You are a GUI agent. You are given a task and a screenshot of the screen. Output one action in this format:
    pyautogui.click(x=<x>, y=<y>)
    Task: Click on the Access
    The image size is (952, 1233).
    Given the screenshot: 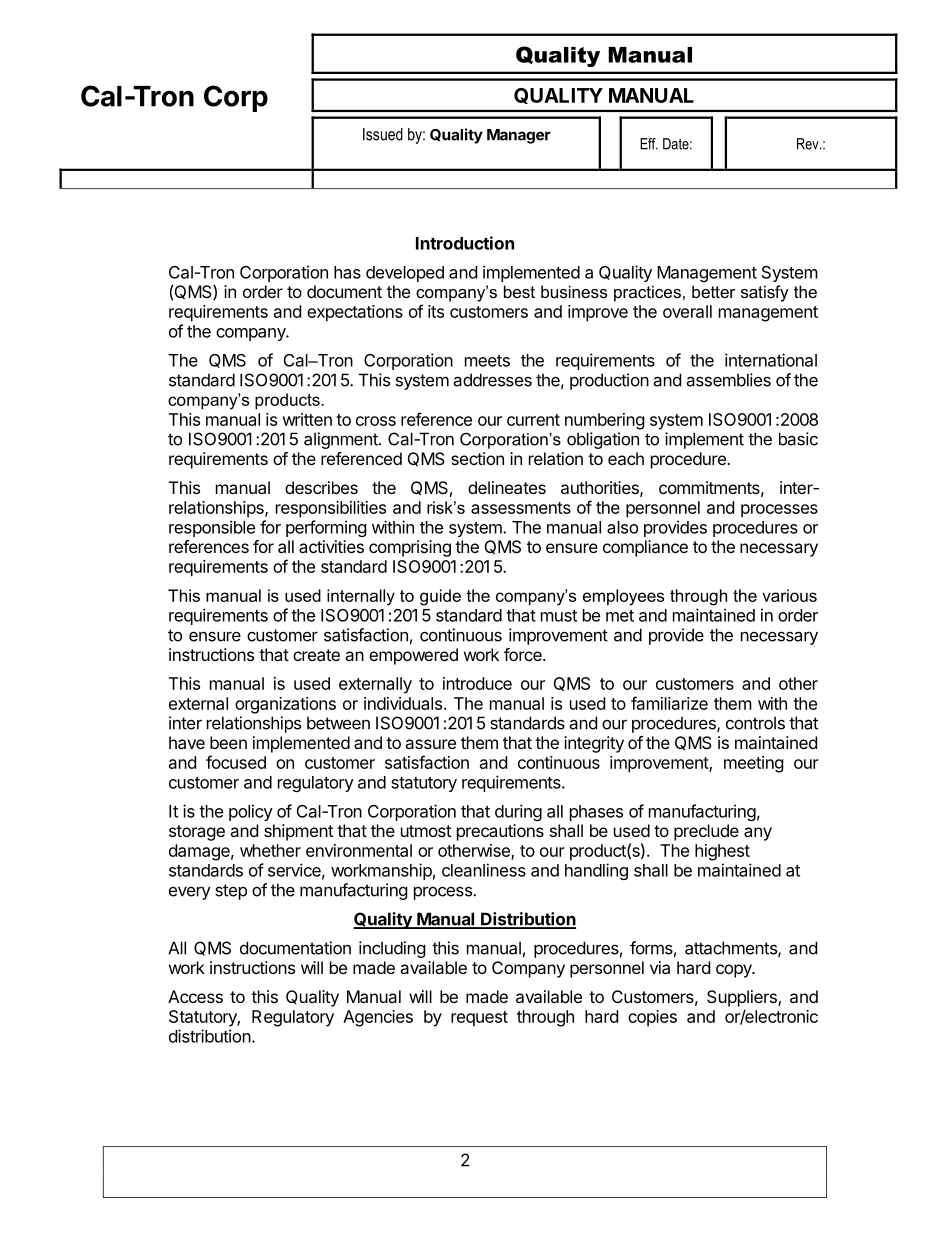 What is the action you would take?
    pyautogui.click(x=195, y=996)
